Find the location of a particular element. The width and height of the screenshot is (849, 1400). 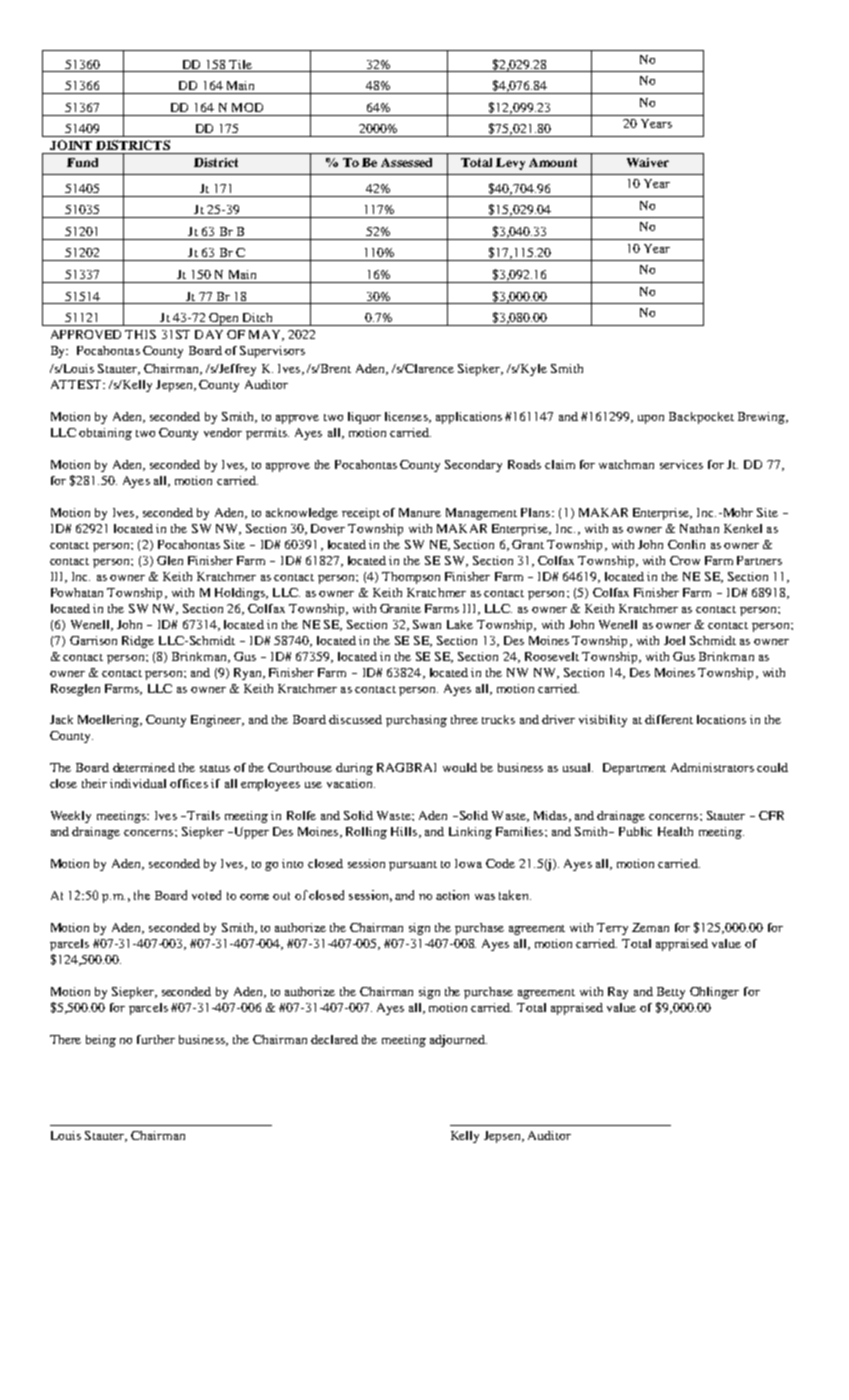

Betty is located at coordinates (671, 993).
